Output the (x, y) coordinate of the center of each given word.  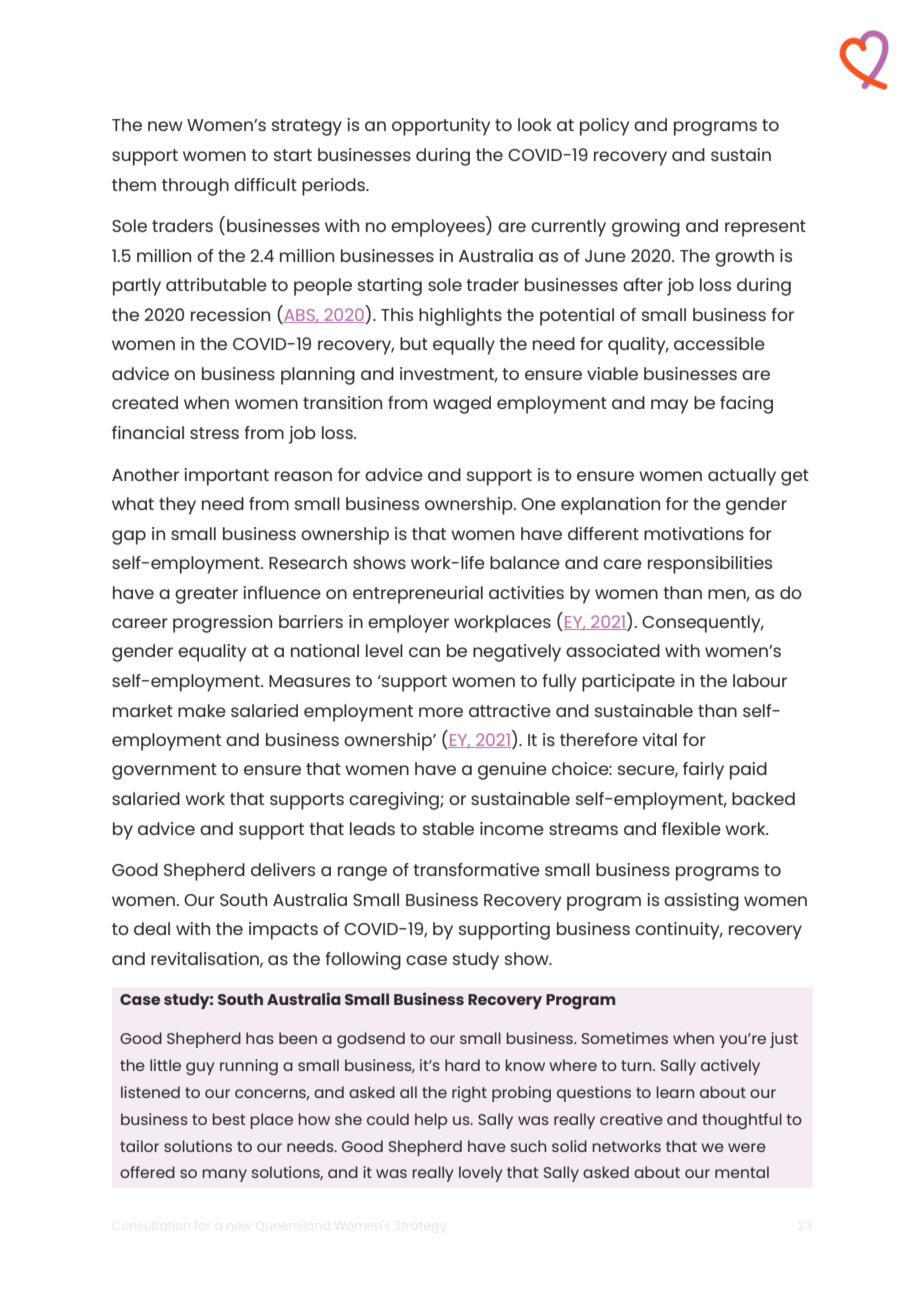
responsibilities (710, 565)
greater (206, 595)
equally (464, 346)
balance (525, 562)
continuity (678, 931)
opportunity (441, 127)
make (202, 710)
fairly (703, 771)
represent (765, 228)
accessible (719, 343)
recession (230, 314)
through (195, 187)
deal (152, 928)
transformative (476, 869)
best (228, 1119)
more (441, 712)
